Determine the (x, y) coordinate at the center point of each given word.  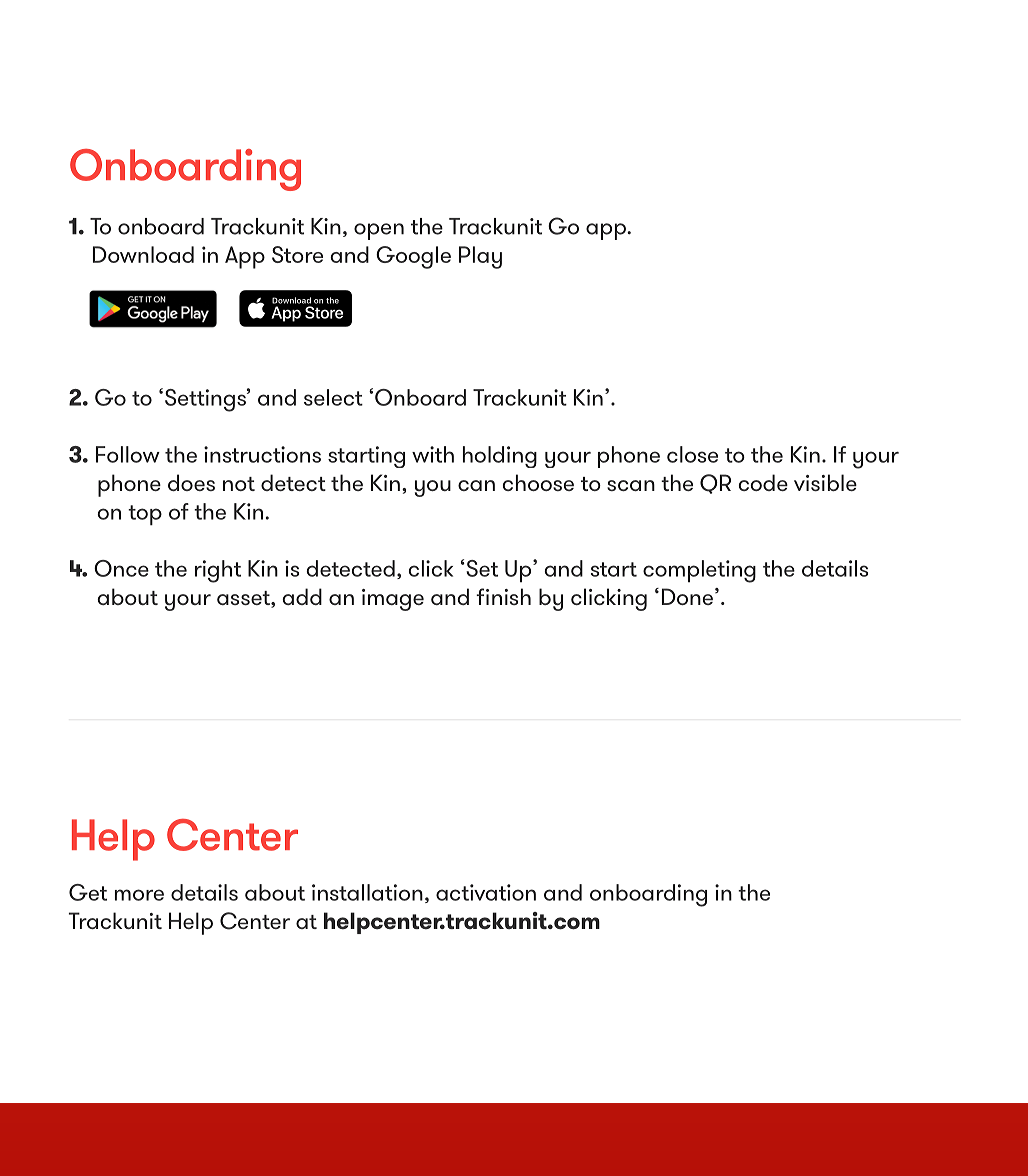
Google (413, 257)
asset (244, 599)
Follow (128, 454)
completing (699, 571)
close (692, 454)
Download (143, 254)
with (433, 454)
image (393, 600)
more (139, 895)
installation (367, 892)
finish (503, 596)
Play (480, 257)
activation (486, 892)
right (218, 571)
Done (687, 596)
